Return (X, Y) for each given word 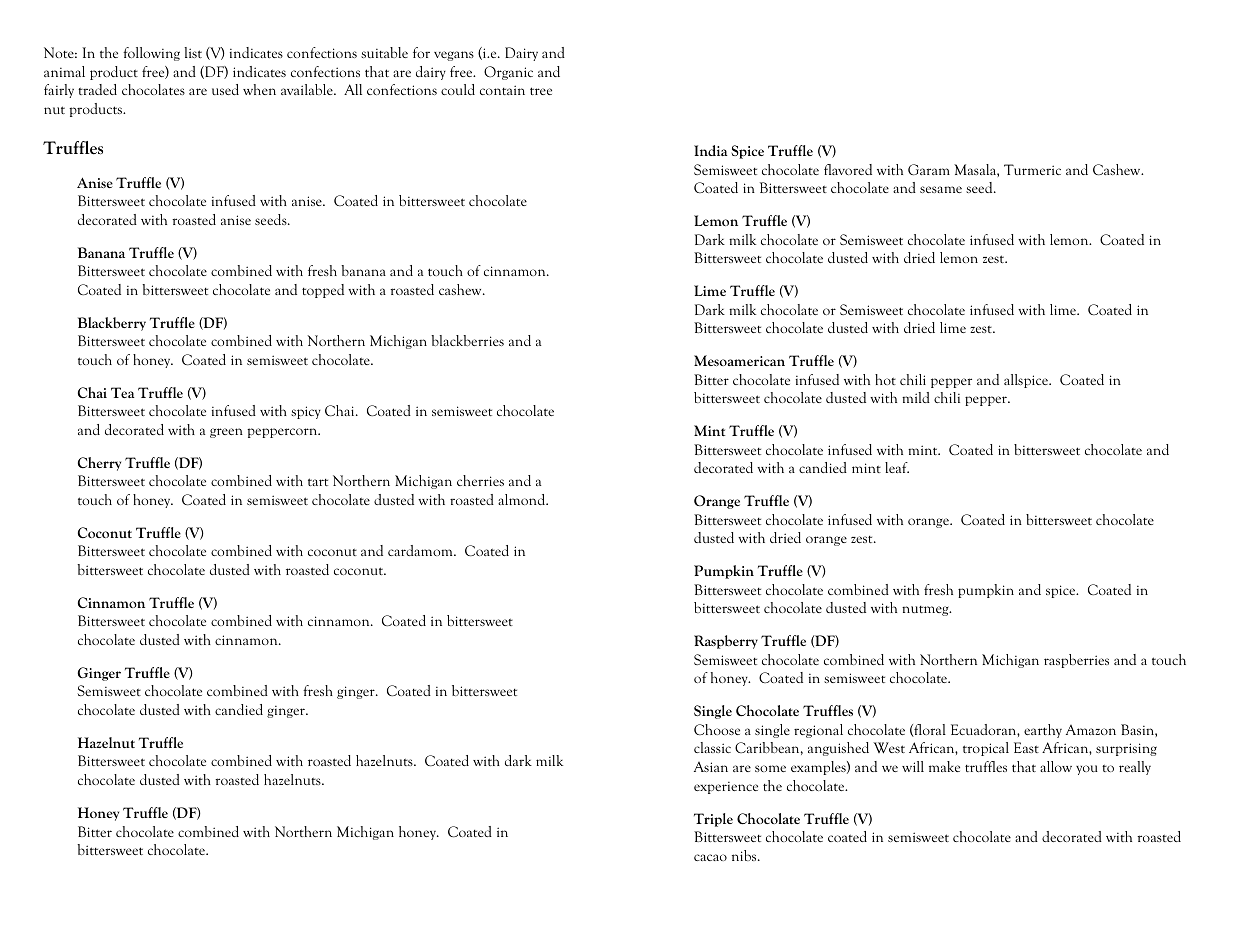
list (193, 52)
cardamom (421, 550)
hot (885, 379)
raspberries (1076, 661)
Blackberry (112, 324)
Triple (713, 820)
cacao (710, 857)
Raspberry (726, 642)
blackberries (467, 340)
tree (541, 91)
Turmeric (1032, 169)
